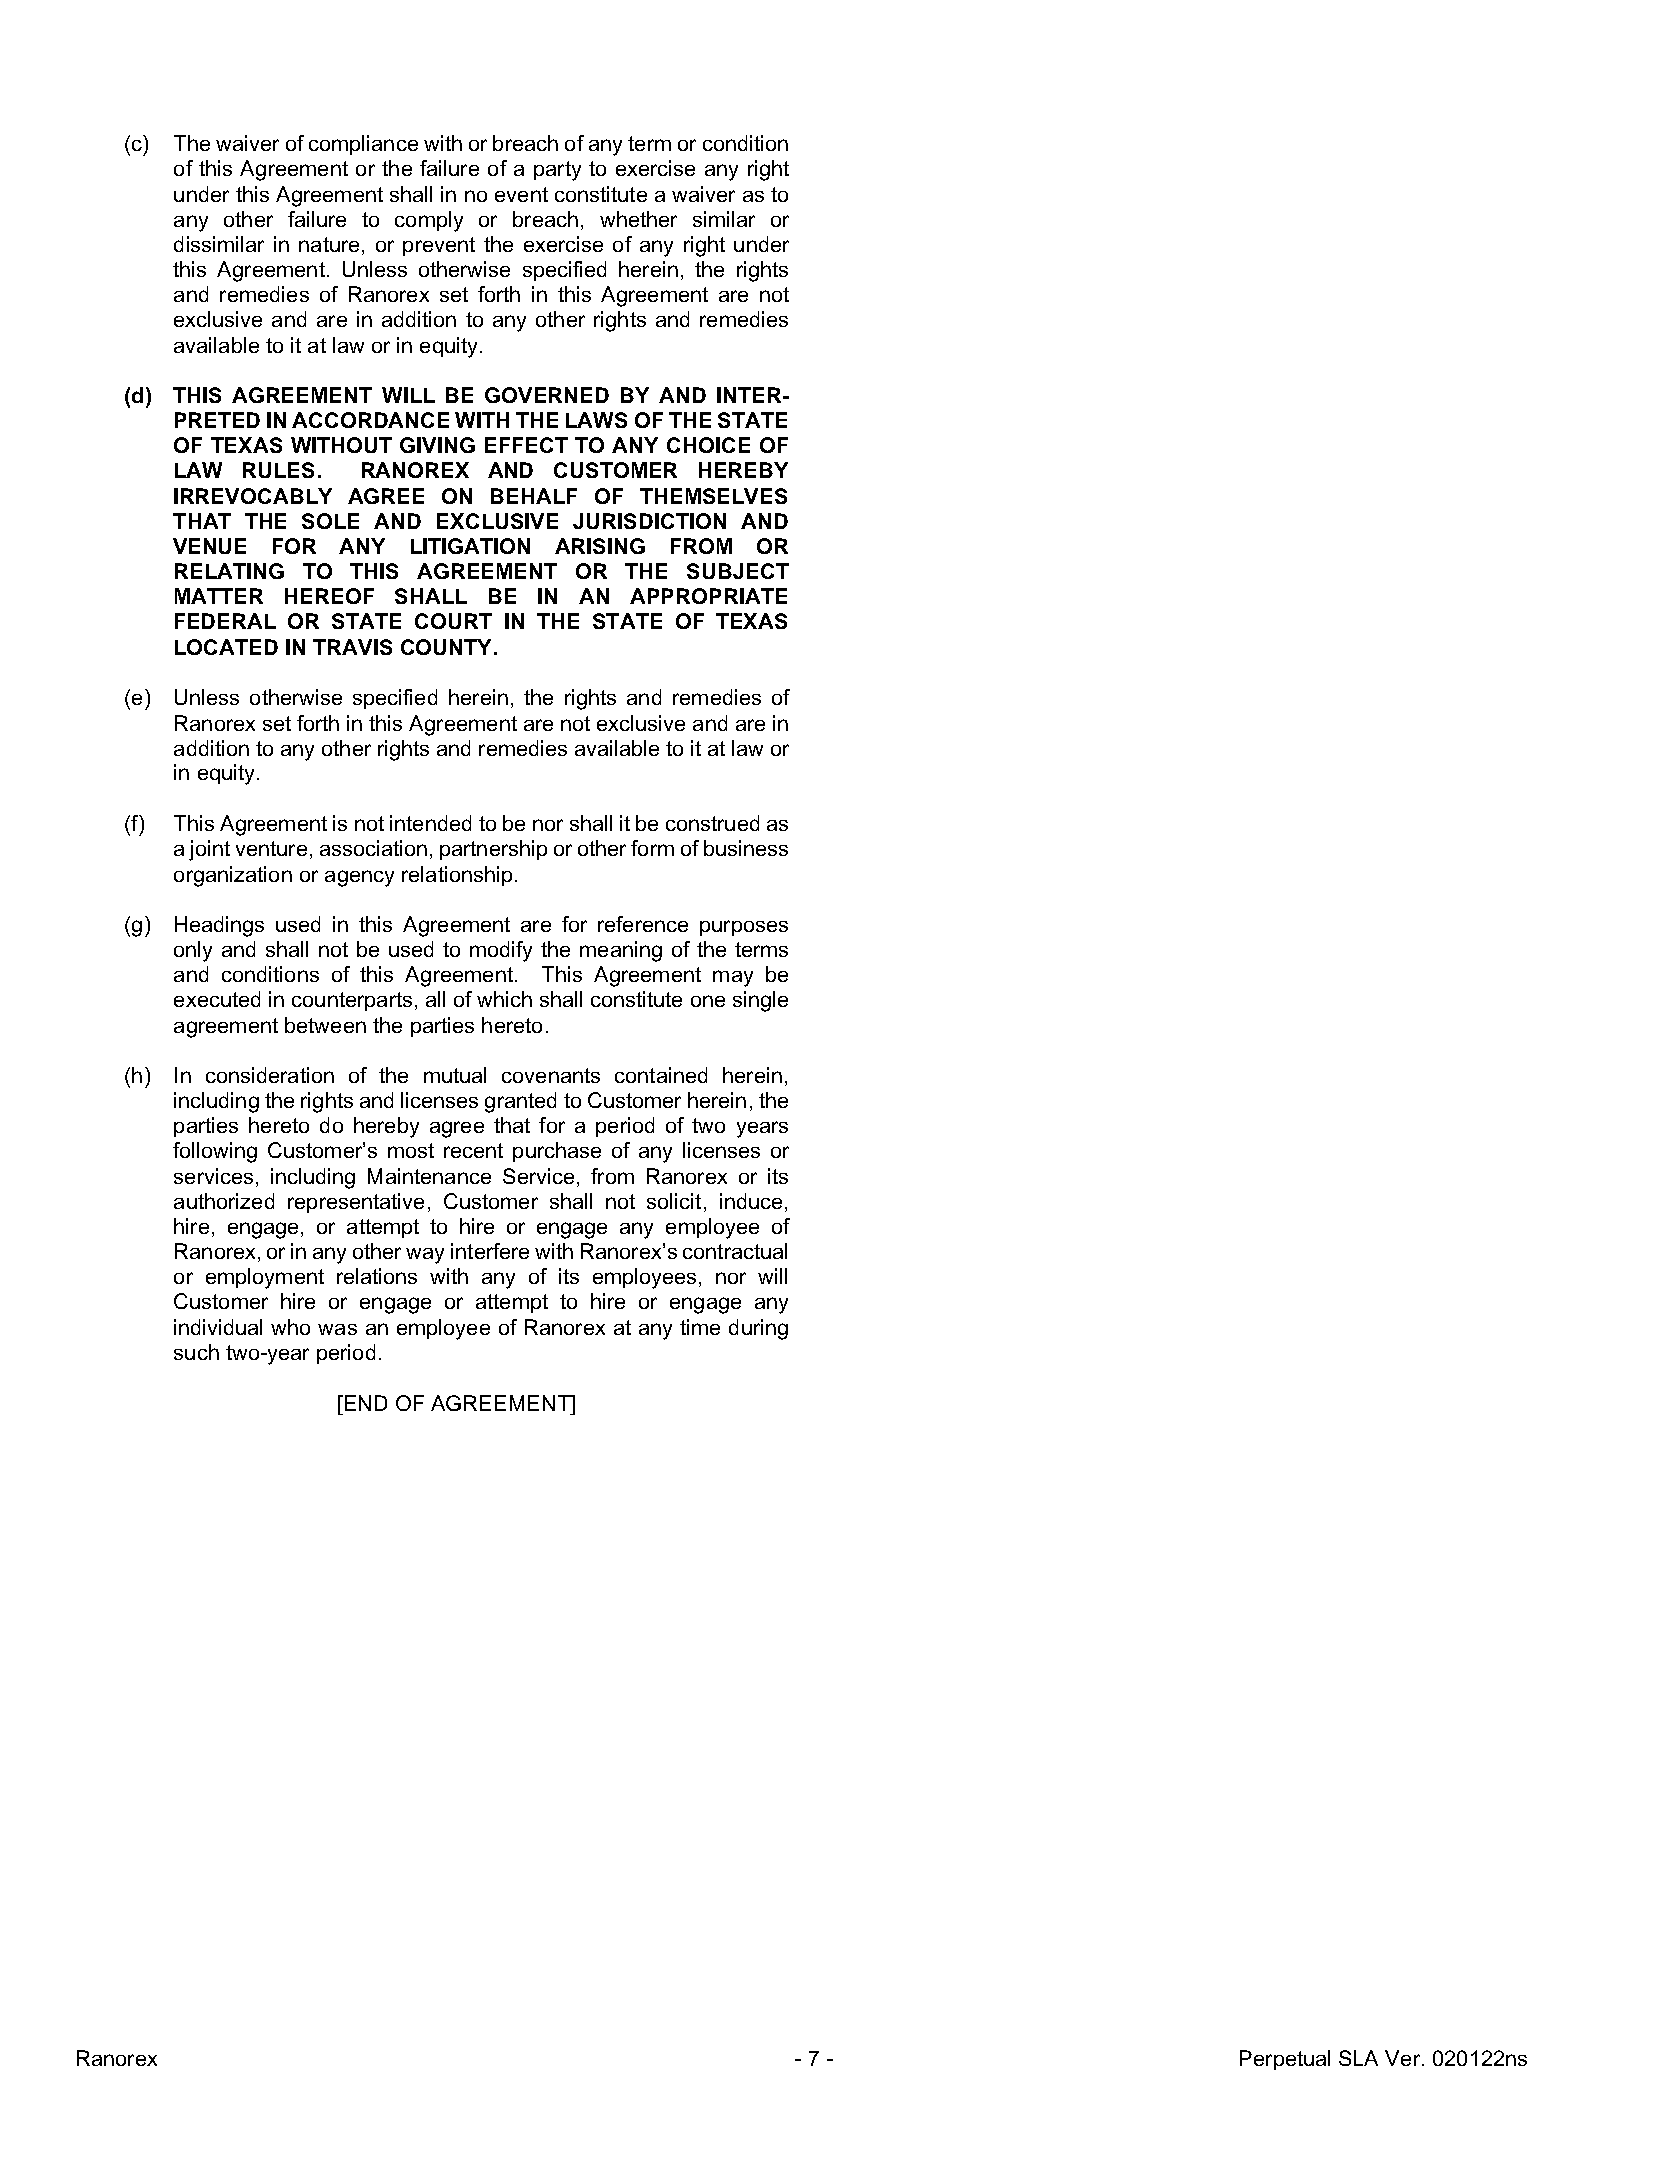  I want to click on contractual, so click(735, 1251).
